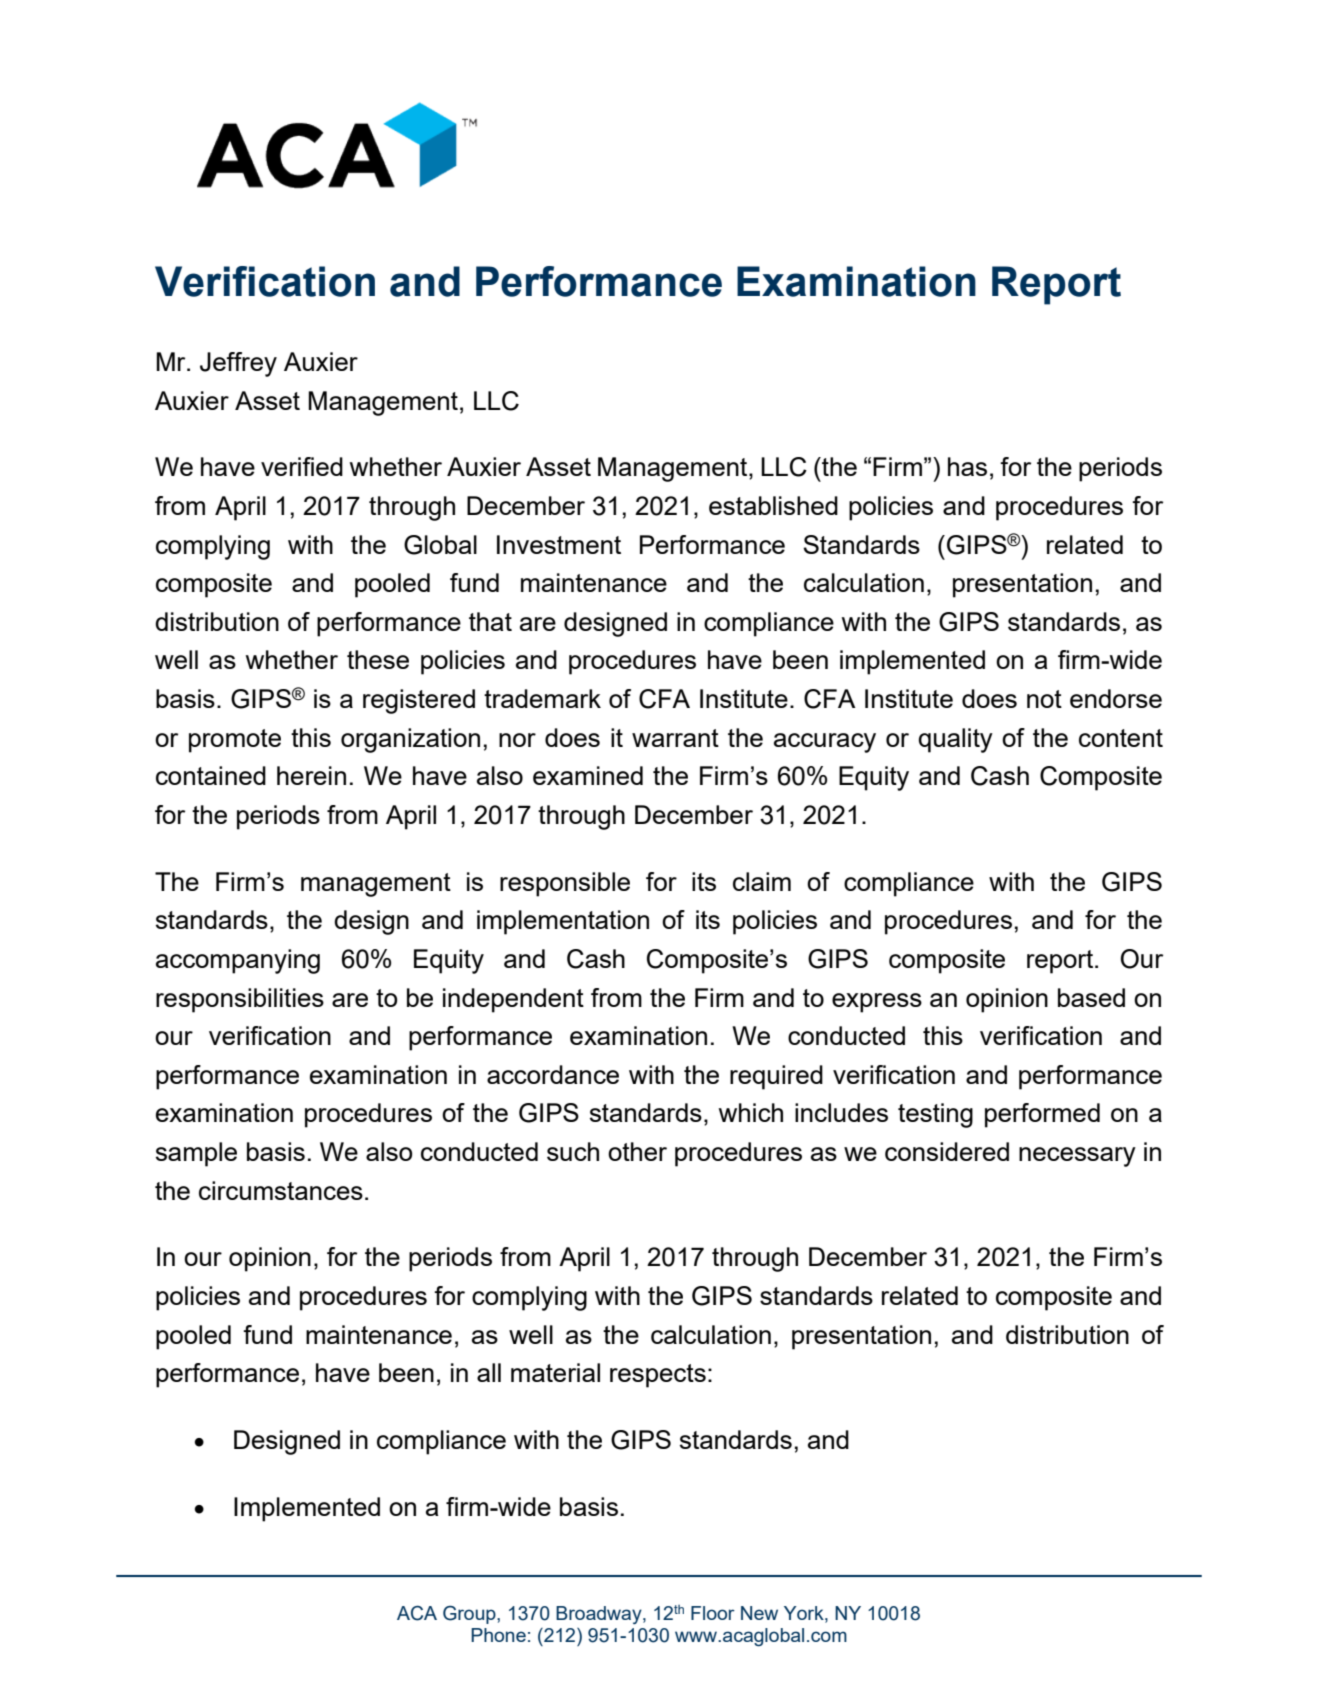 The height and width of the image is (1706, 1318). Describe the element at coordinates (513, 1000) in the image. I see `independent` at that location.
